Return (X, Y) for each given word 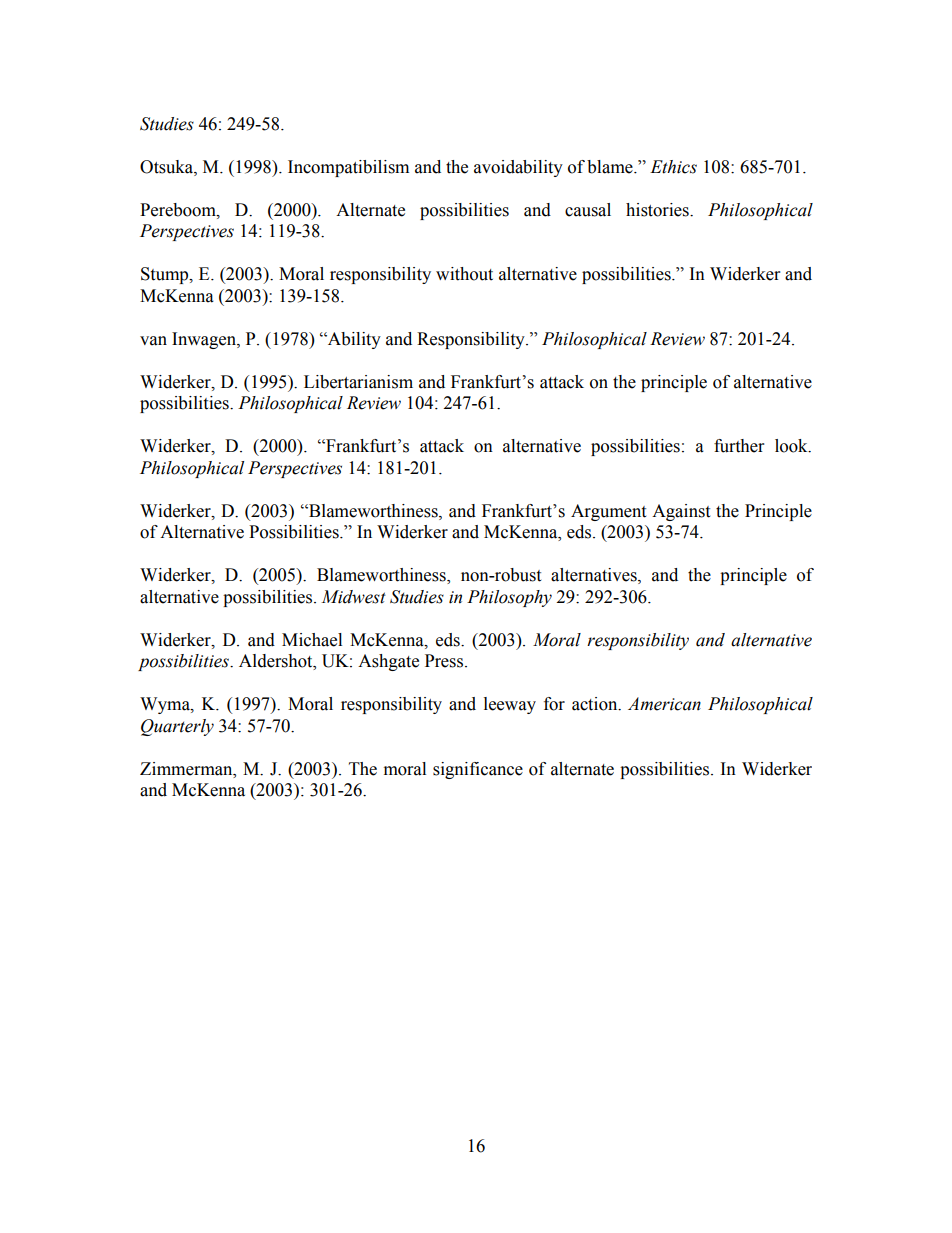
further (739, 446)
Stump (166, 275)
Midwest (353, 597)
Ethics (673, 167)
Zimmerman (187, 769)
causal (588, 210)
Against (681, 512)
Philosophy (509, 598)
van (153, 341)
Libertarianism (358, 382)
